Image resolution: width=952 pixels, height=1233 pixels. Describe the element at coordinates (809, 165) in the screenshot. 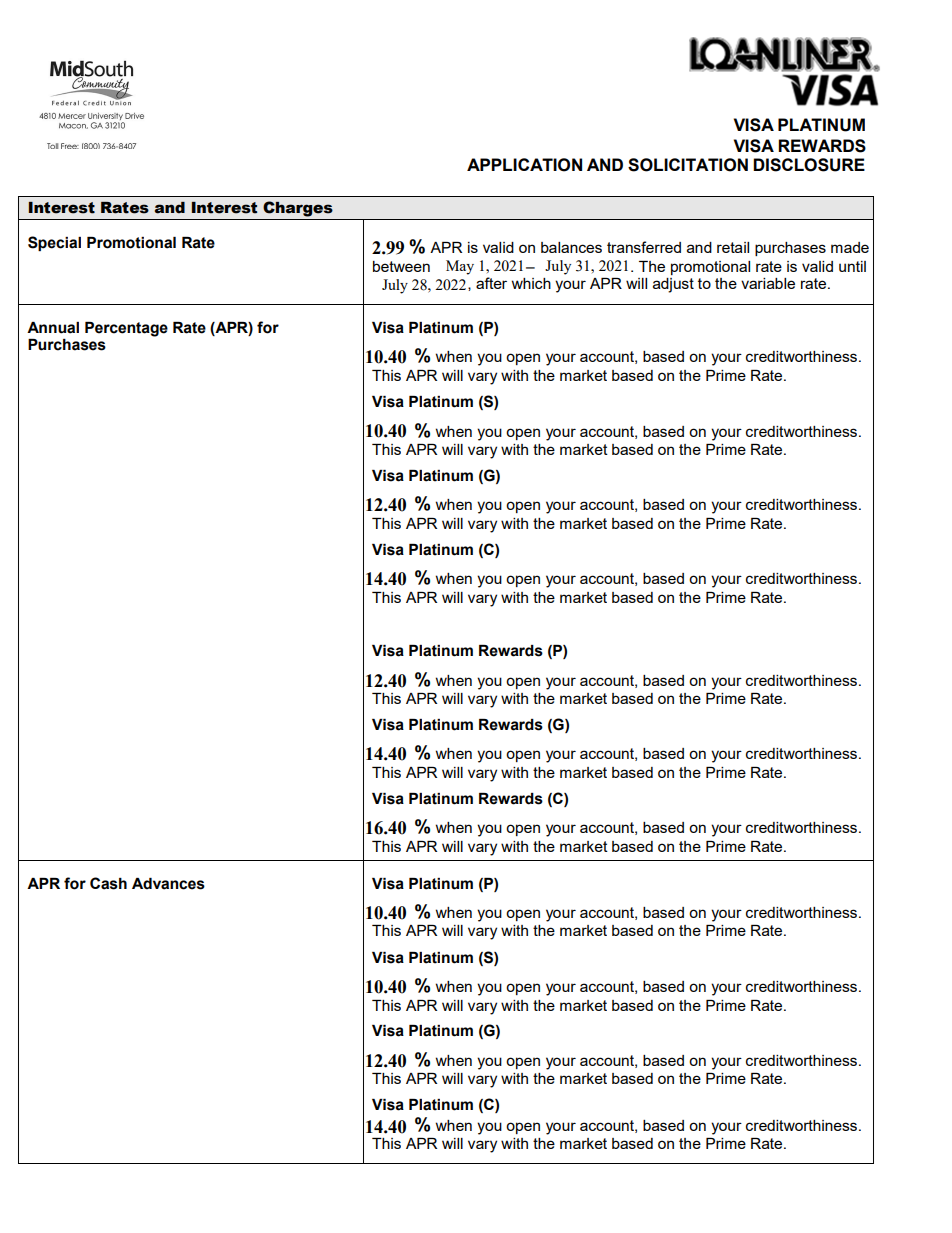

I see `DISCLOSURE` at that location.
